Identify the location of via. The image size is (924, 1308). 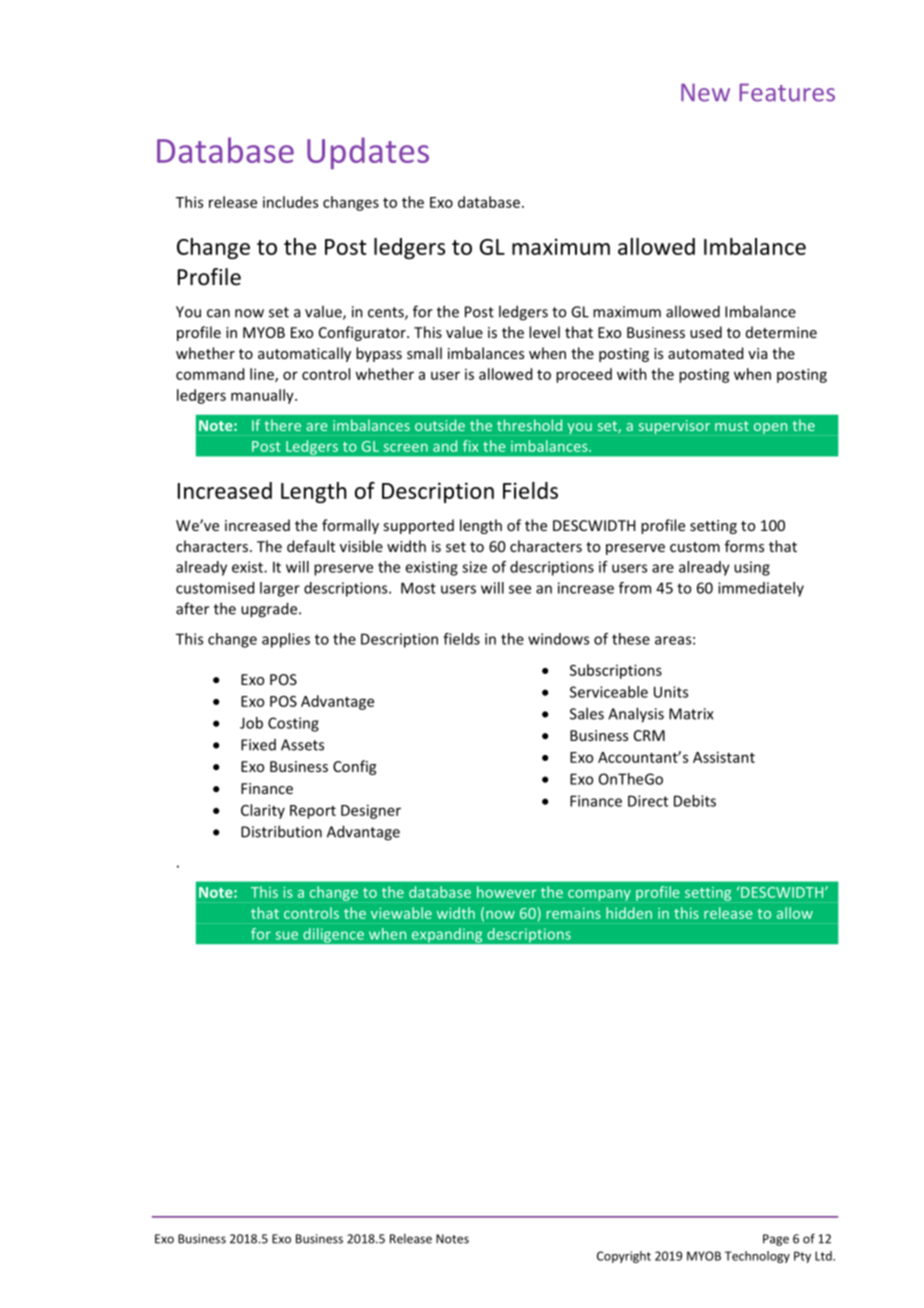
(757, 353).
